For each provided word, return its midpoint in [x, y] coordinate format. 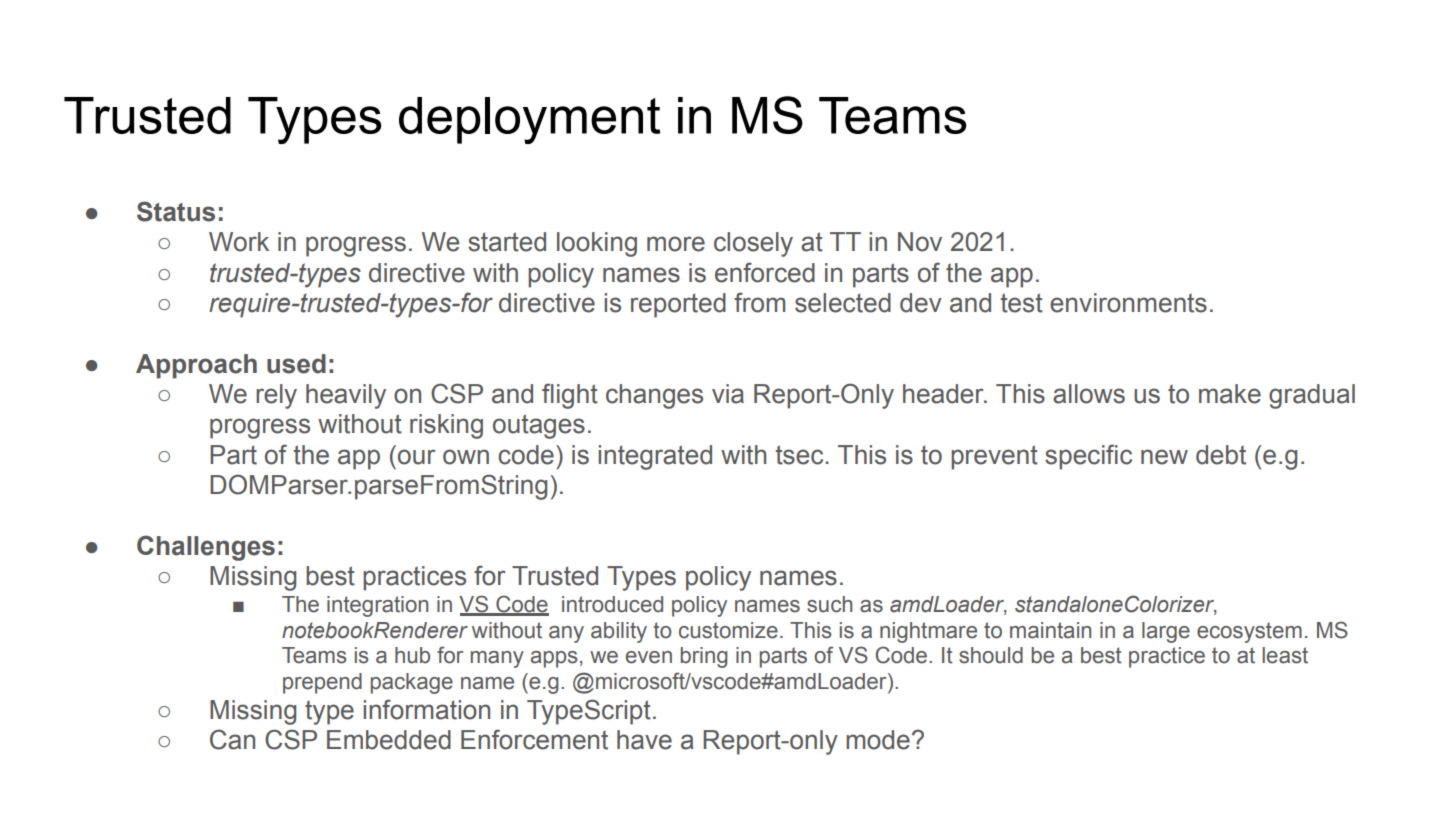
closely [753, 244]
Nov [920, 242]
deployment [529, 120]
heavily [346, 396]
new [1164, 457]
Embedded [389, 740]
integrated [655, 457]
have [644, 740]
